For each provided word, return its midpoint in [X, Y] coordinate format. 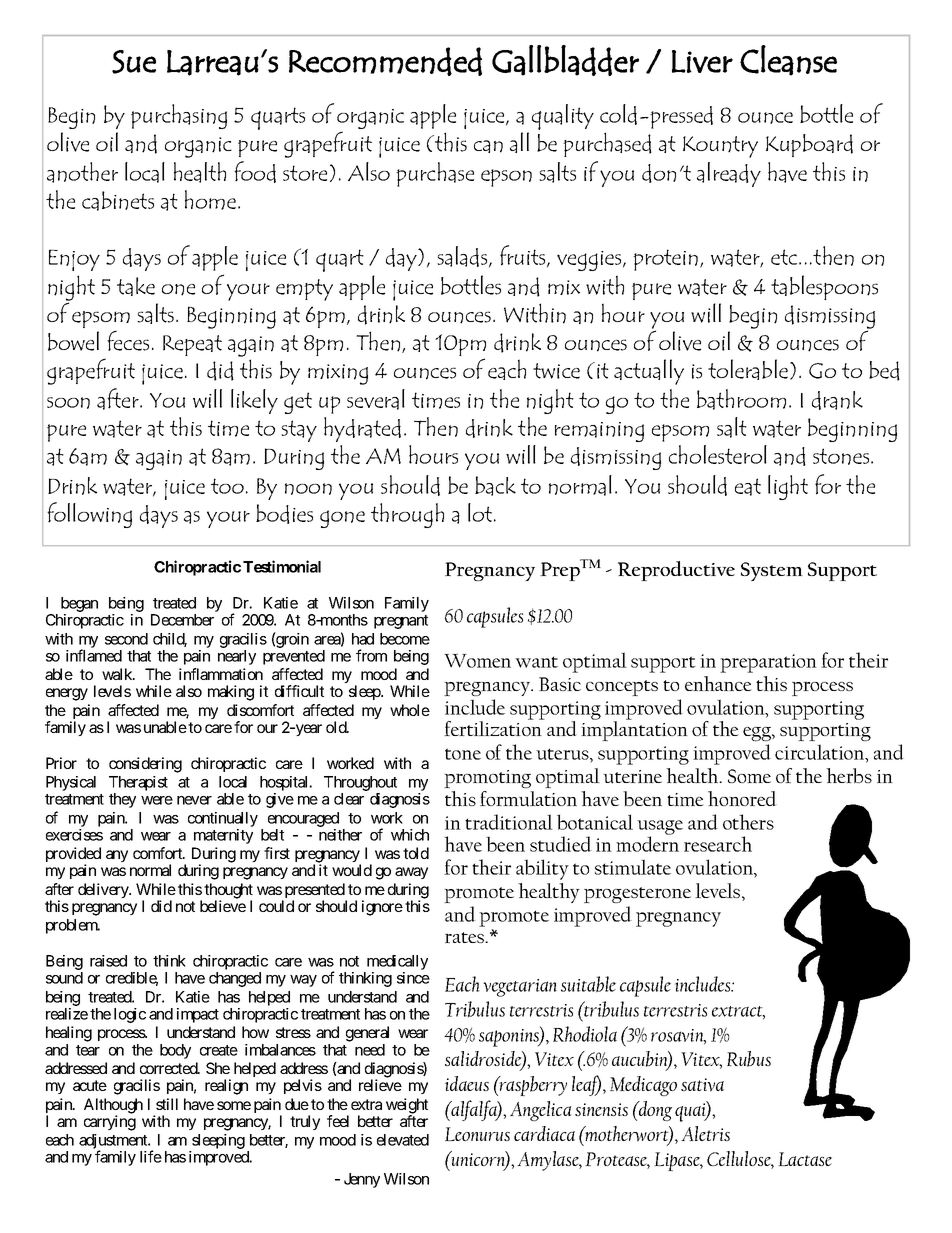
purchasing [179, 116]
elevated [403, 1140]
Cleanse [788, 60]
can [488, 146]
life [151, 1156]
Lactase [805, 1159]
